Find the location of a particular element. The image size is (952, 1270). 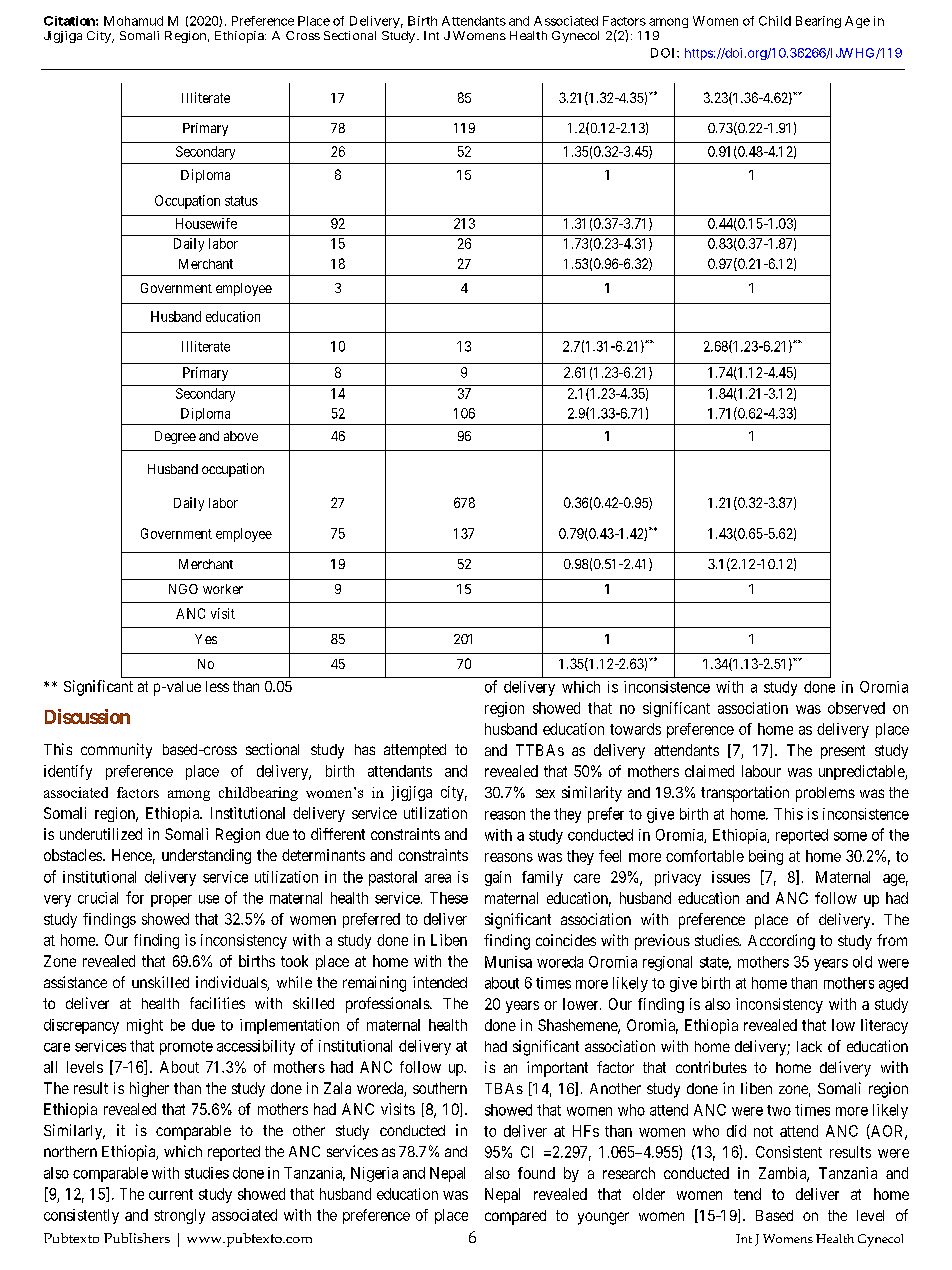

above is located at coordinates (241, 436).
